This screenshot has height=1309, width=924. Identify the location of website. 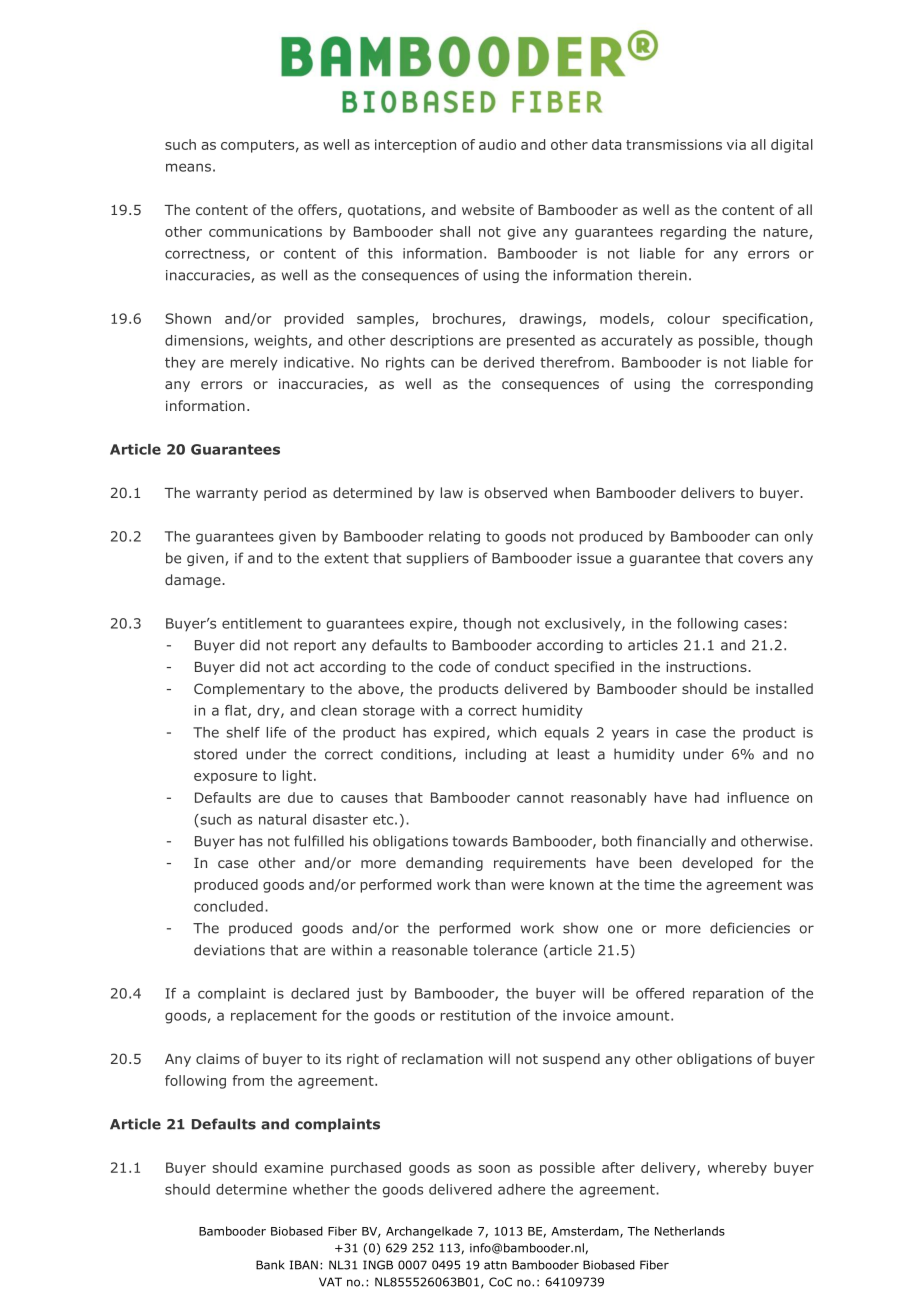
(488, 209).
